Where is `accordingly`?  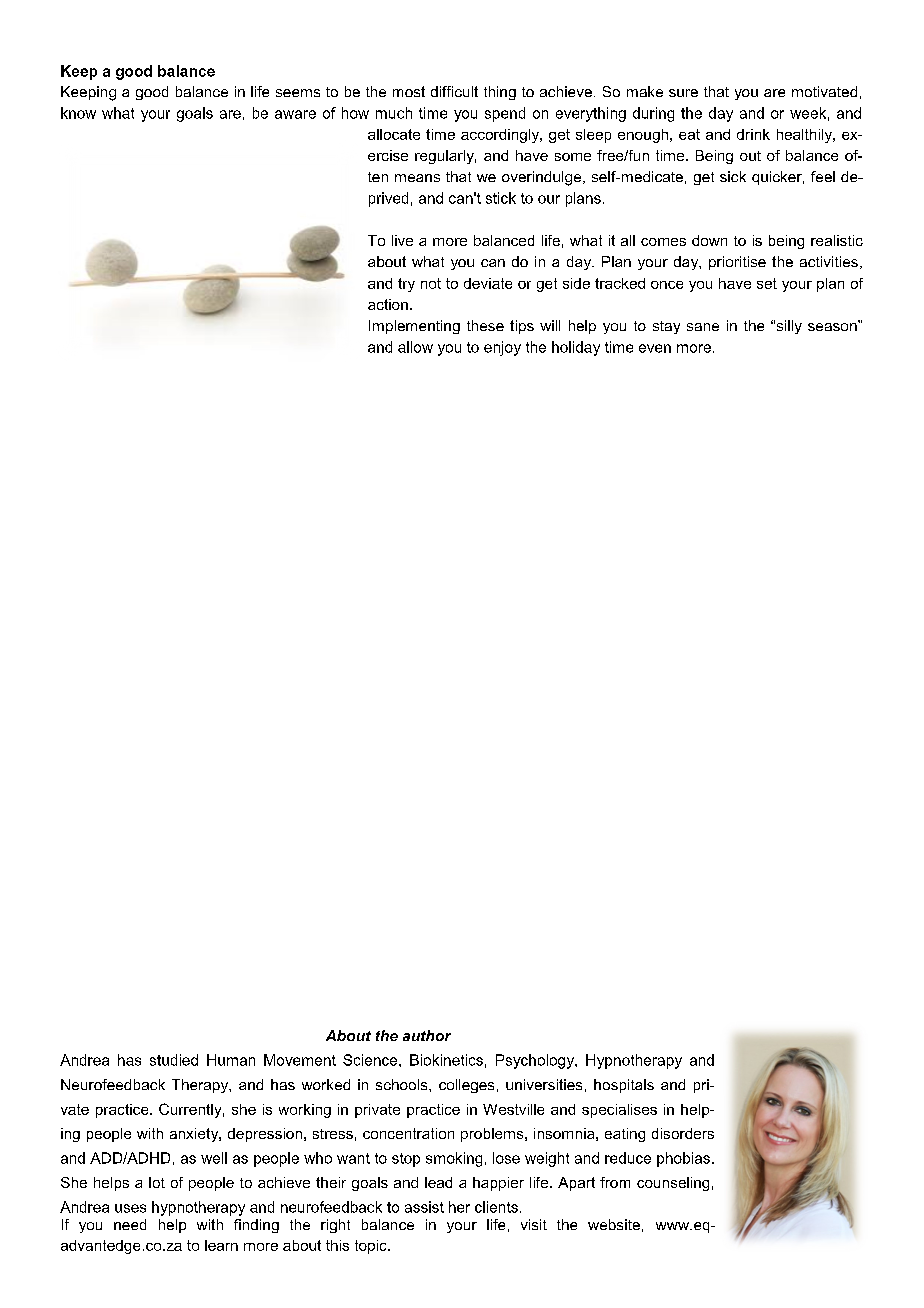
accordingly is located at coordinates (501, 136).
